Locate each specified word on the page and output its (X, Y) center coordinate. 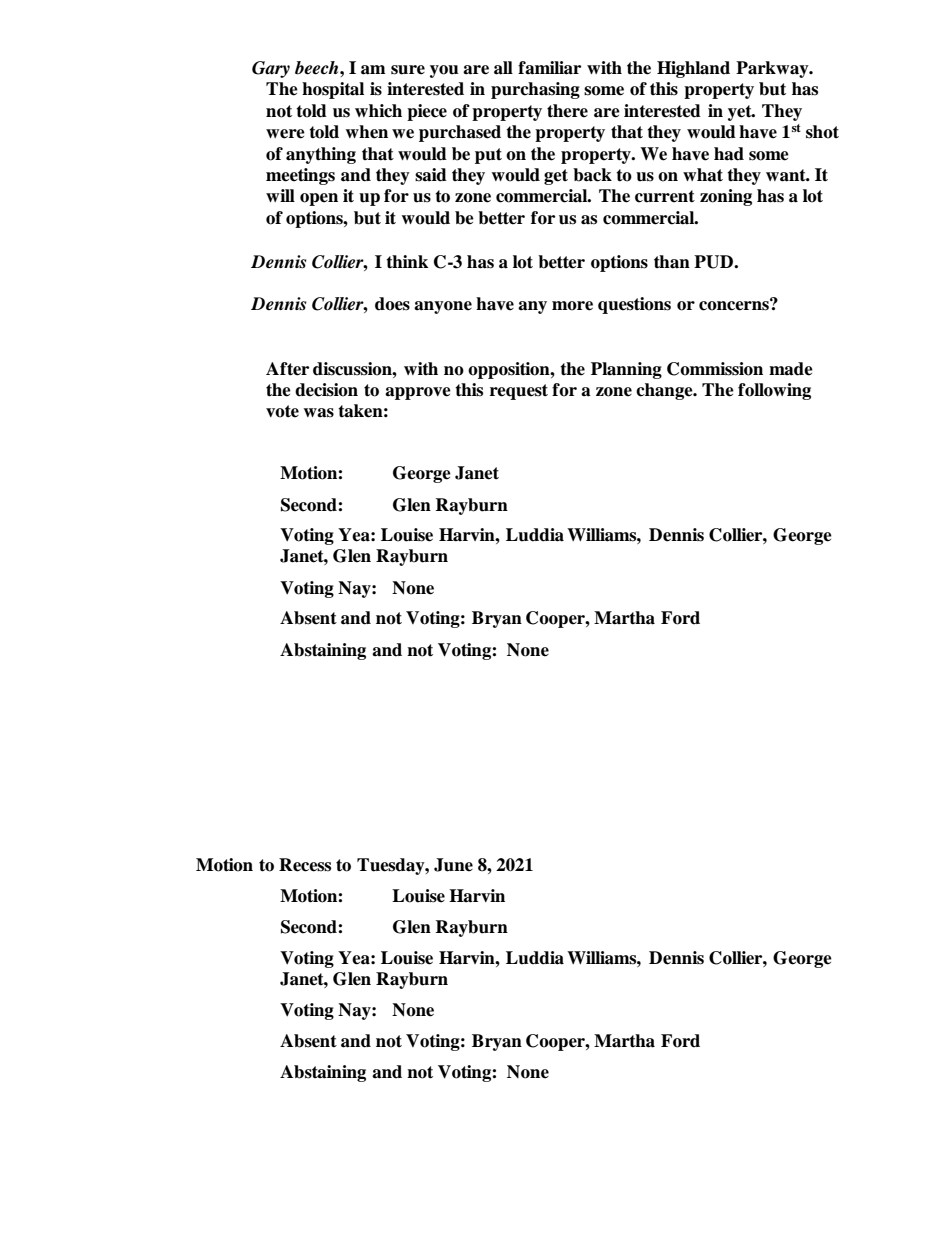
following (774, 391)
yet (741, 113)
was (318, 413)
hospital (333, 90)
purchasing (535, 90)
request (519, 392)
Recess (305, 865)
